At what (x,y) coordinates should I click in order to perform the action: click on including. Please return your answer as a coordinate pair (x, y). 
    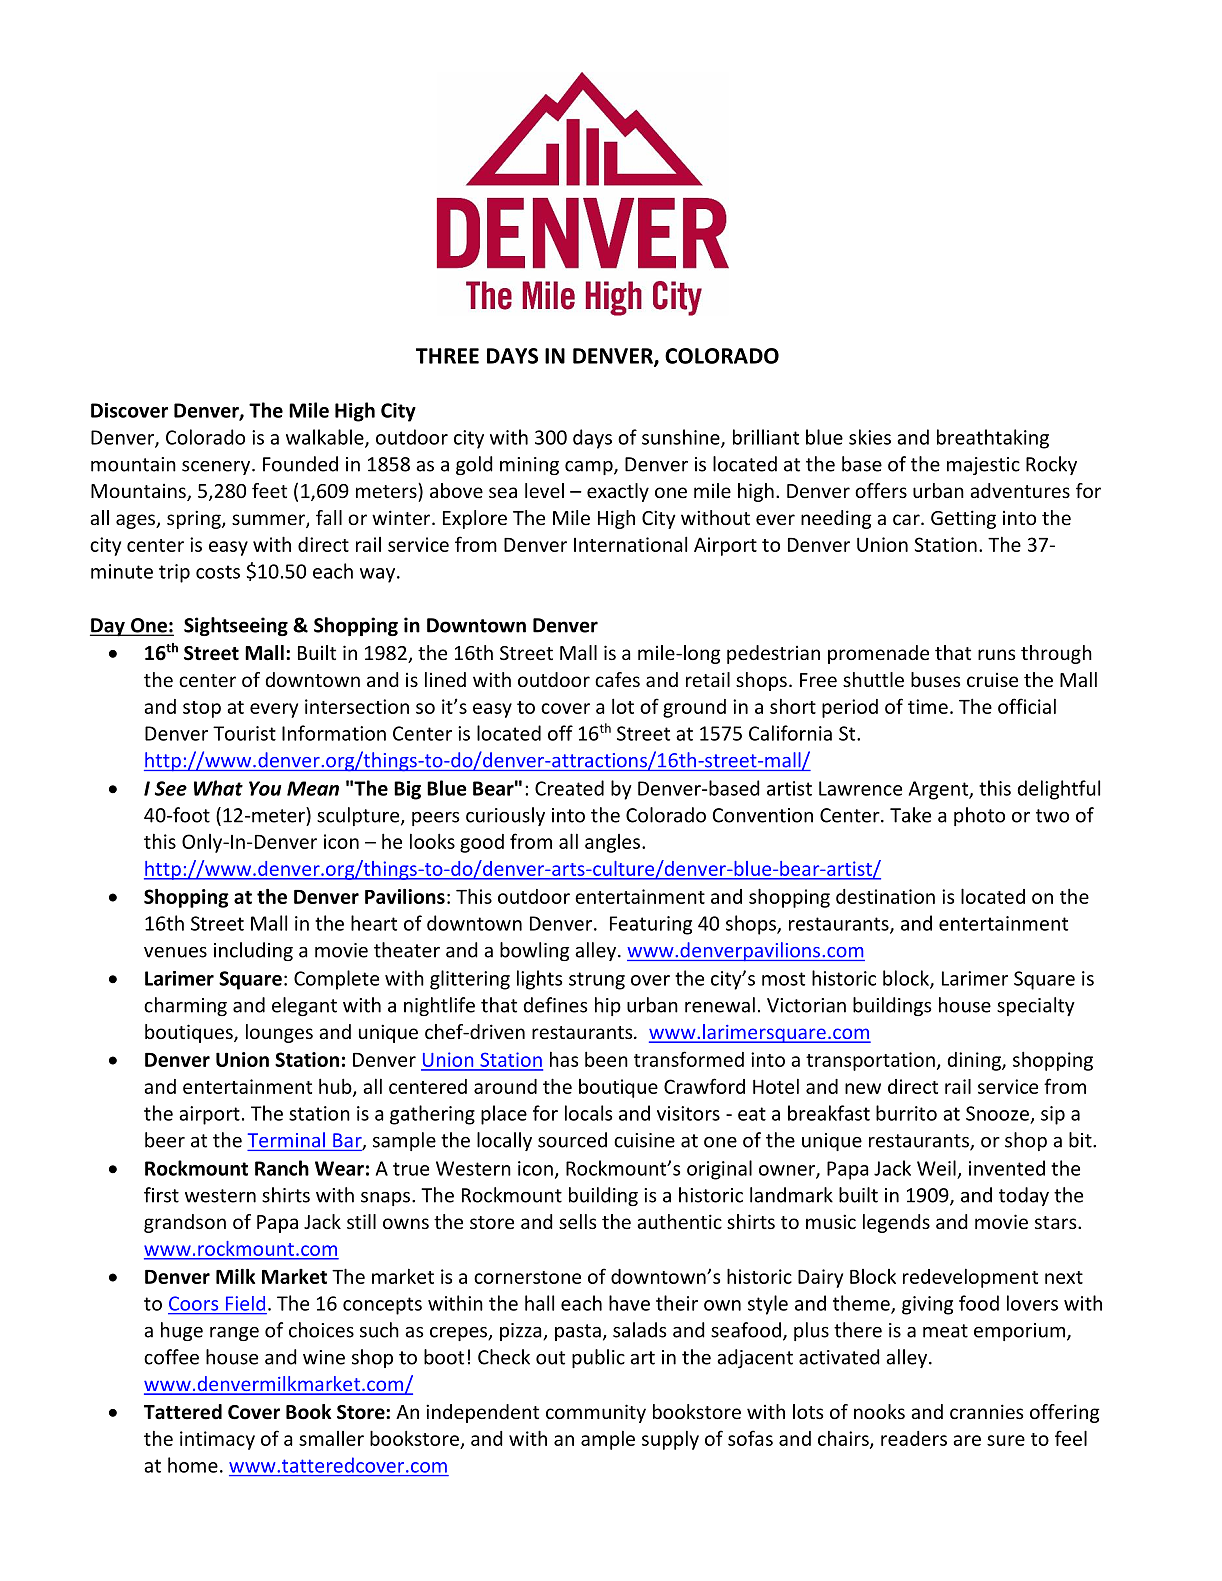
    Looking at the image, I should click on (253, 951).
